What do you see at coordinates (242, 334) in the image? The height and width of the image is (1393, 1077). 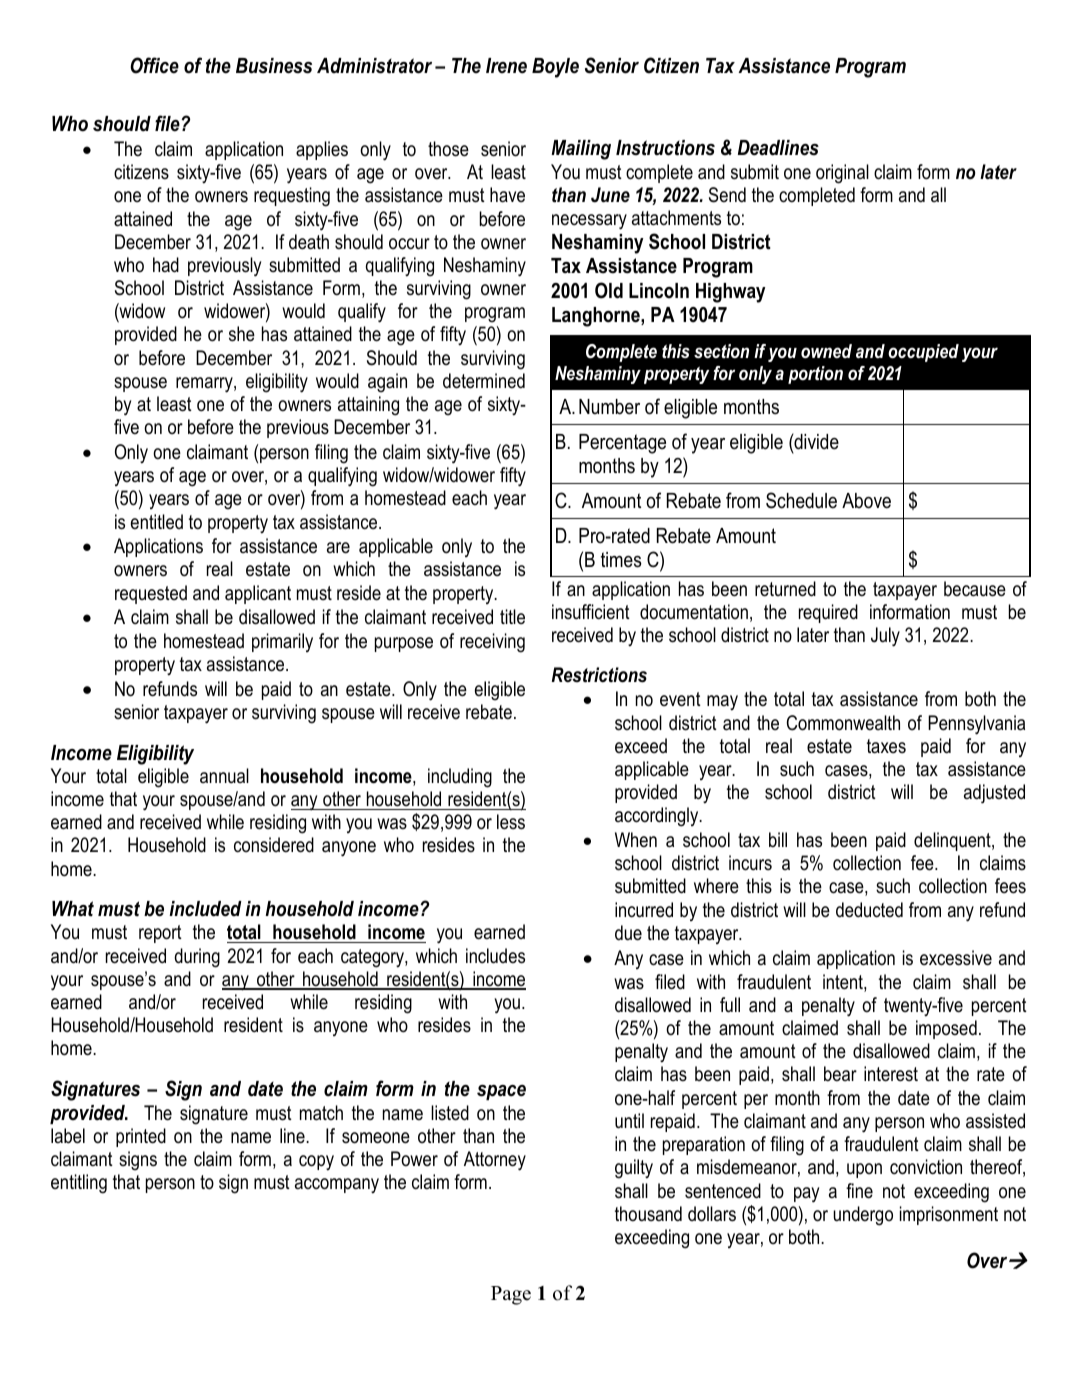 I see `she` at bounding box center [242, 334].
